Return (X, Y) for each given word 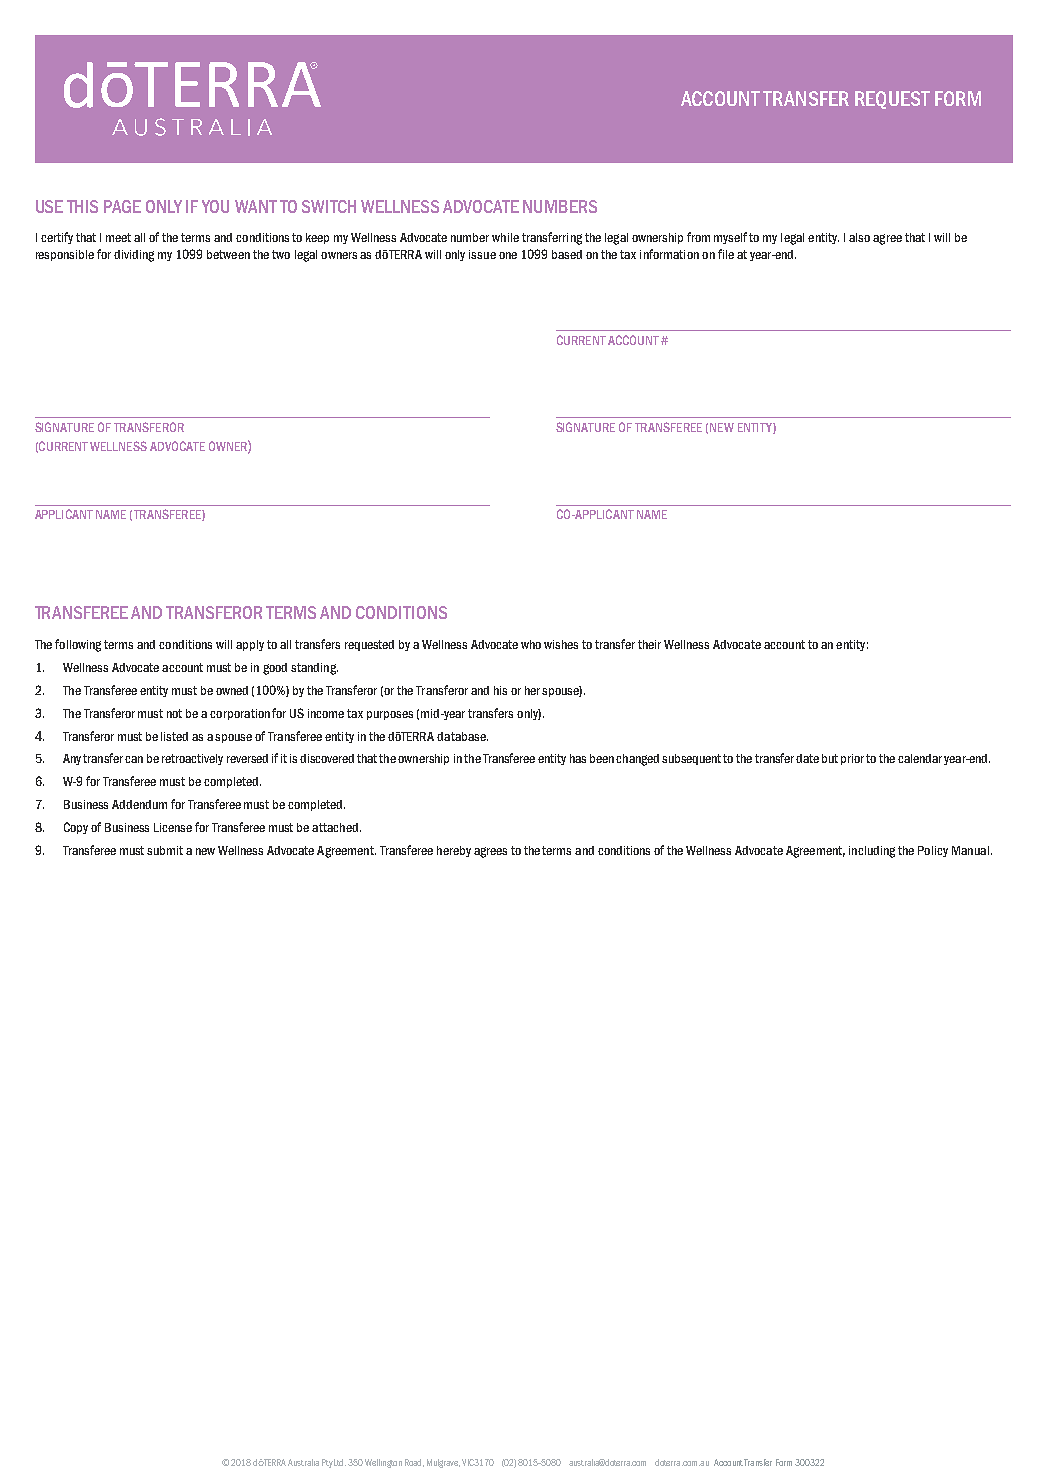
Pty (327, 1463)
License (173, 827)
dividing (134, 256)
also (859, 237)
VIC (468, 1462)
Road (414, 1463)
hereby (454, 851)
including (872, 852)
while (505, 237)
